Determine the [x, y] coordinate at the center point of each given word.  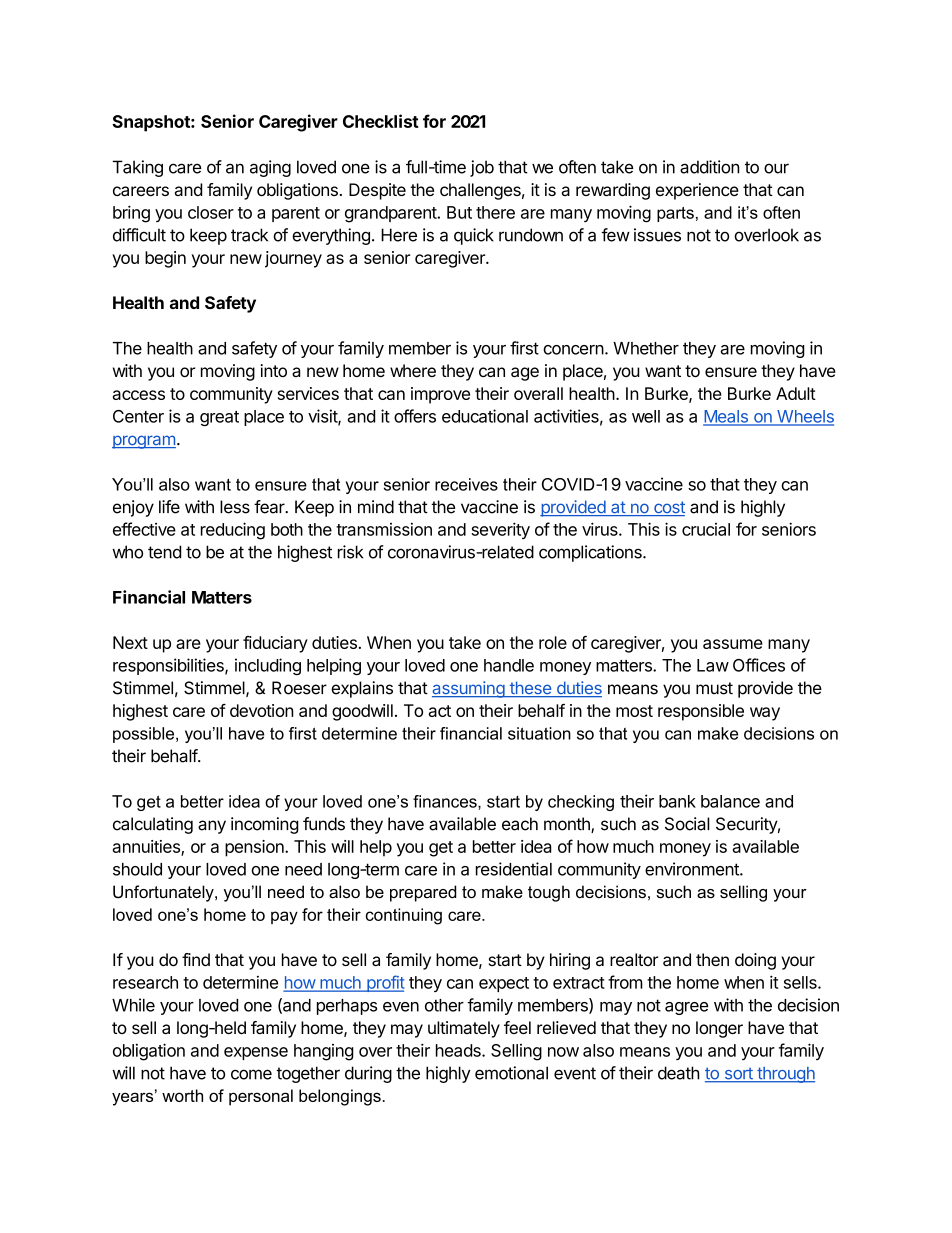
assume [733, 644]
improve [440, 395]
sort [738, 1075]
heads [459, 1050]
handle [509, 665]
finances [446, 802]
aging [270, 168]
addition [710, 167]
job [482, 168]
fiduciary [275, 644]
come [251, 1074]
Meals [726, 417]
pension [255, 848]
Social [687, 824]
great [219, 418]
